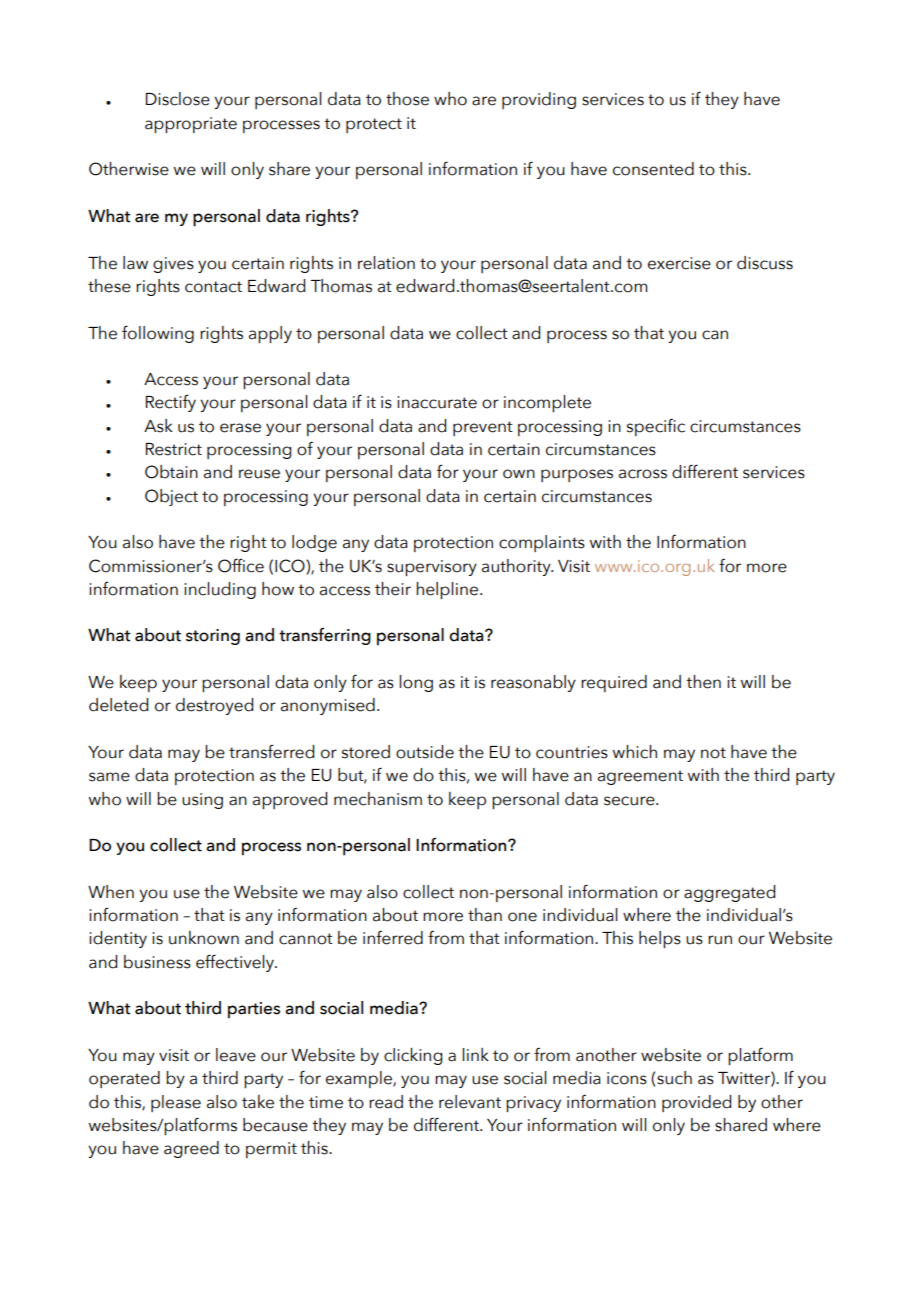 This screenshot has width=924, height=1308. What do you see at coordinates (191, 125) in the screenshot?
I see `appropriate` at bounding box center [191, 125].
